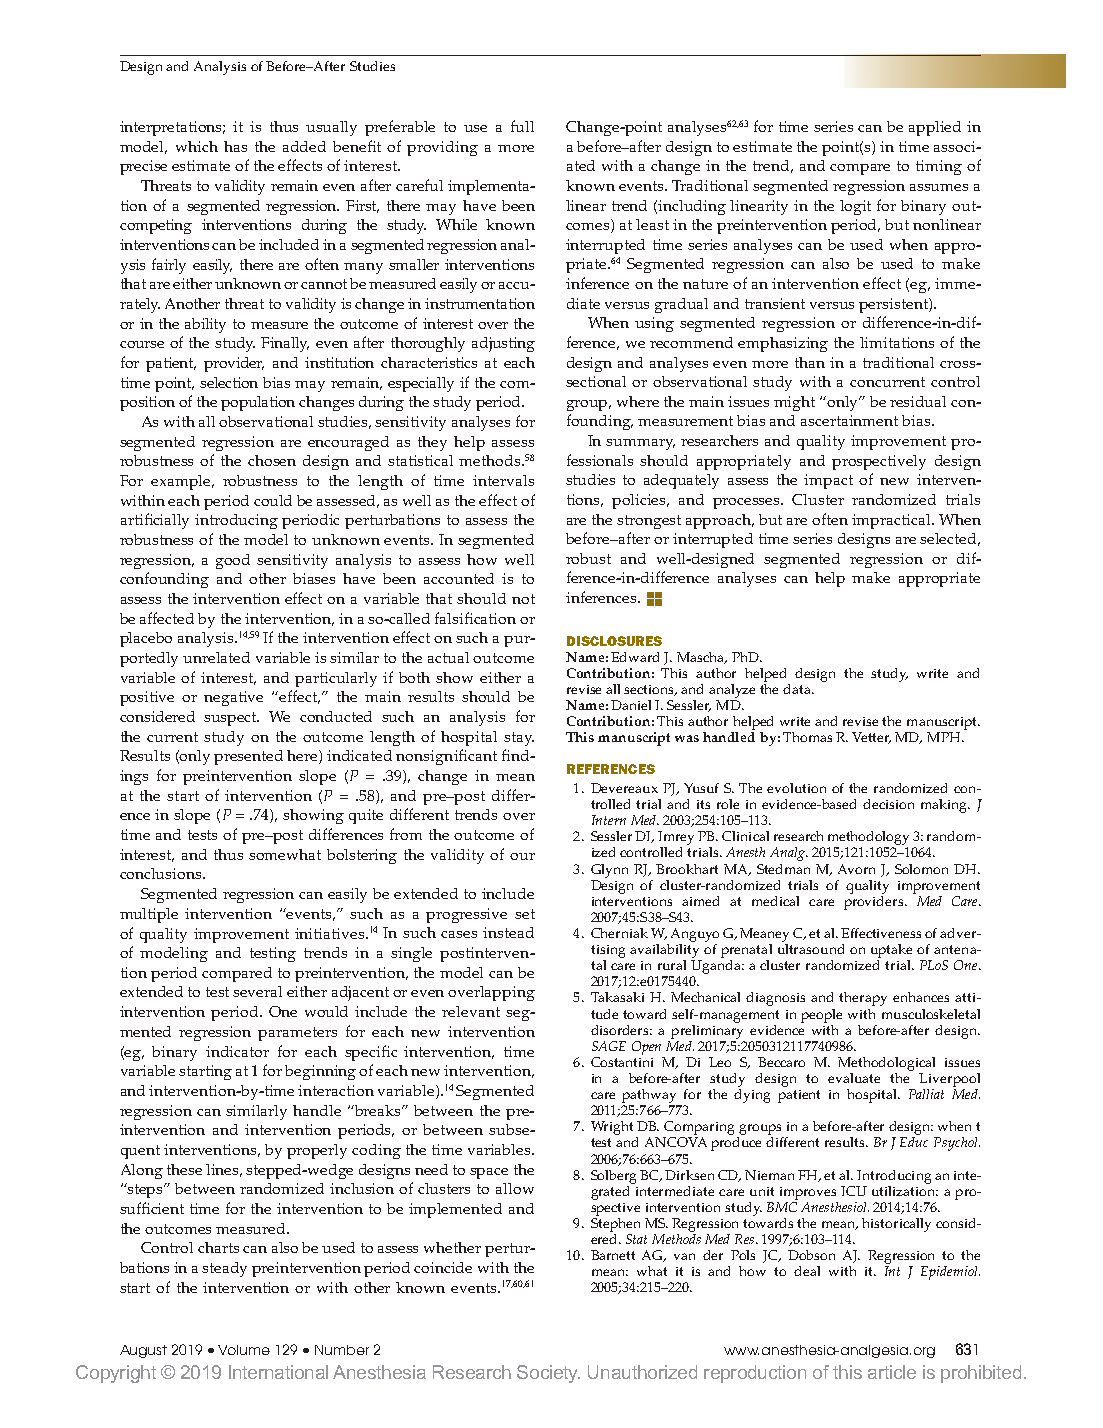 The height and width of the screenshot is (1428, 1103). What do you see at coordinates (614, 1129) in the screenshot?
I see `Wright` at bounding box center [614, 1129].
